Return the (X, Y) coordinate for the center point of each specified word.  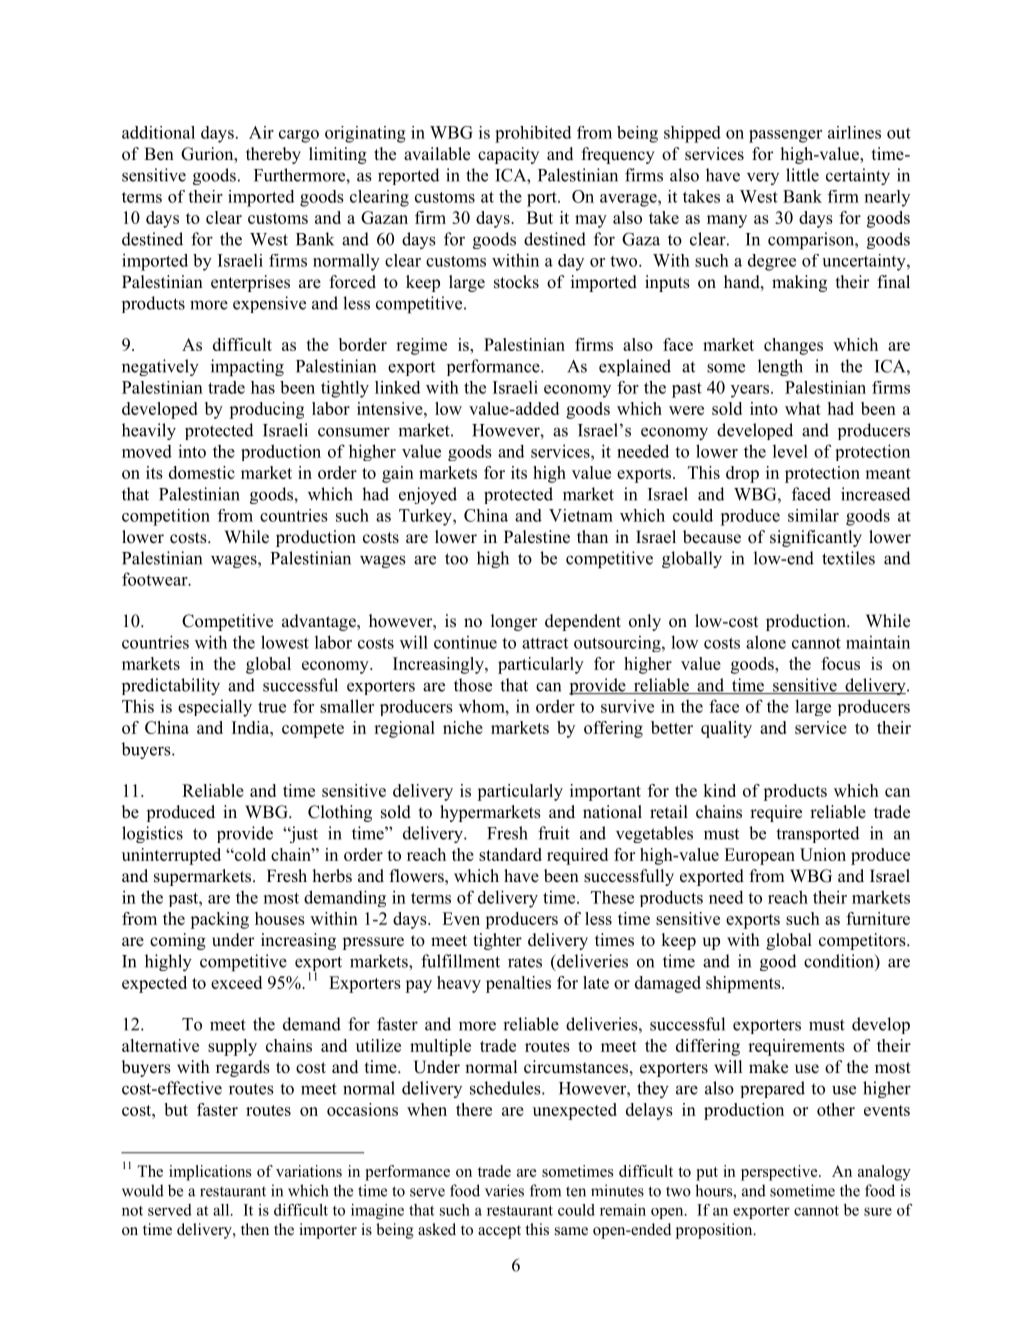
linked (398, 387)
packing (219, 920)
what (803, 408)
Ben (159, 154)
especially (215, 708)
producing (266, 410)
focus (840, 663)
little (802, 175)
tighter (497, 941)
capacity (508, 155)
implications (210, 1173)
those (473, 685)
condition (840, 961)
